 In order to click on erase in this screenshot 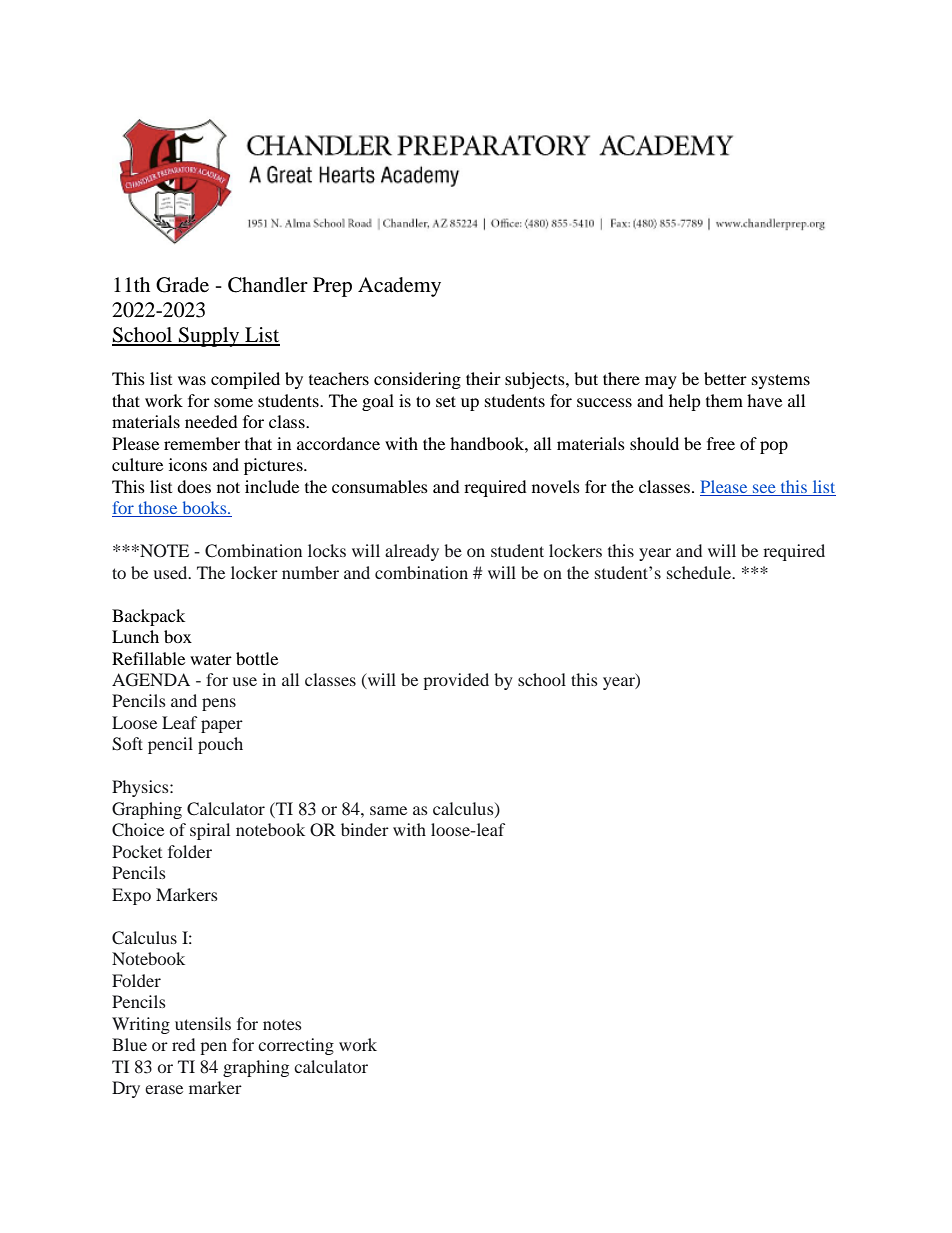, I will do `click(164, 1089)`.
